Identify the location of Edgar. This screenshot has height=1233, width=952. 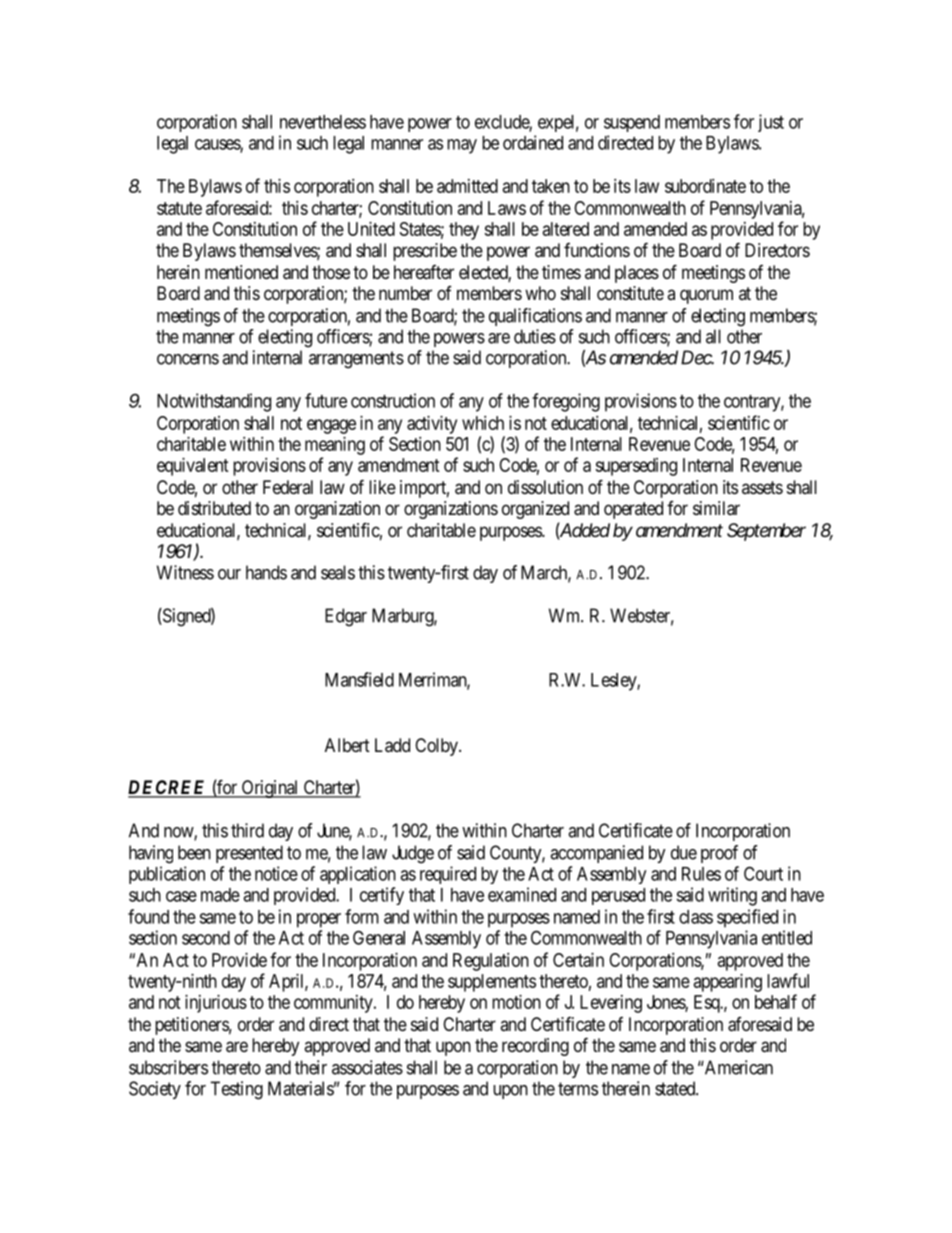
(346, 617).
